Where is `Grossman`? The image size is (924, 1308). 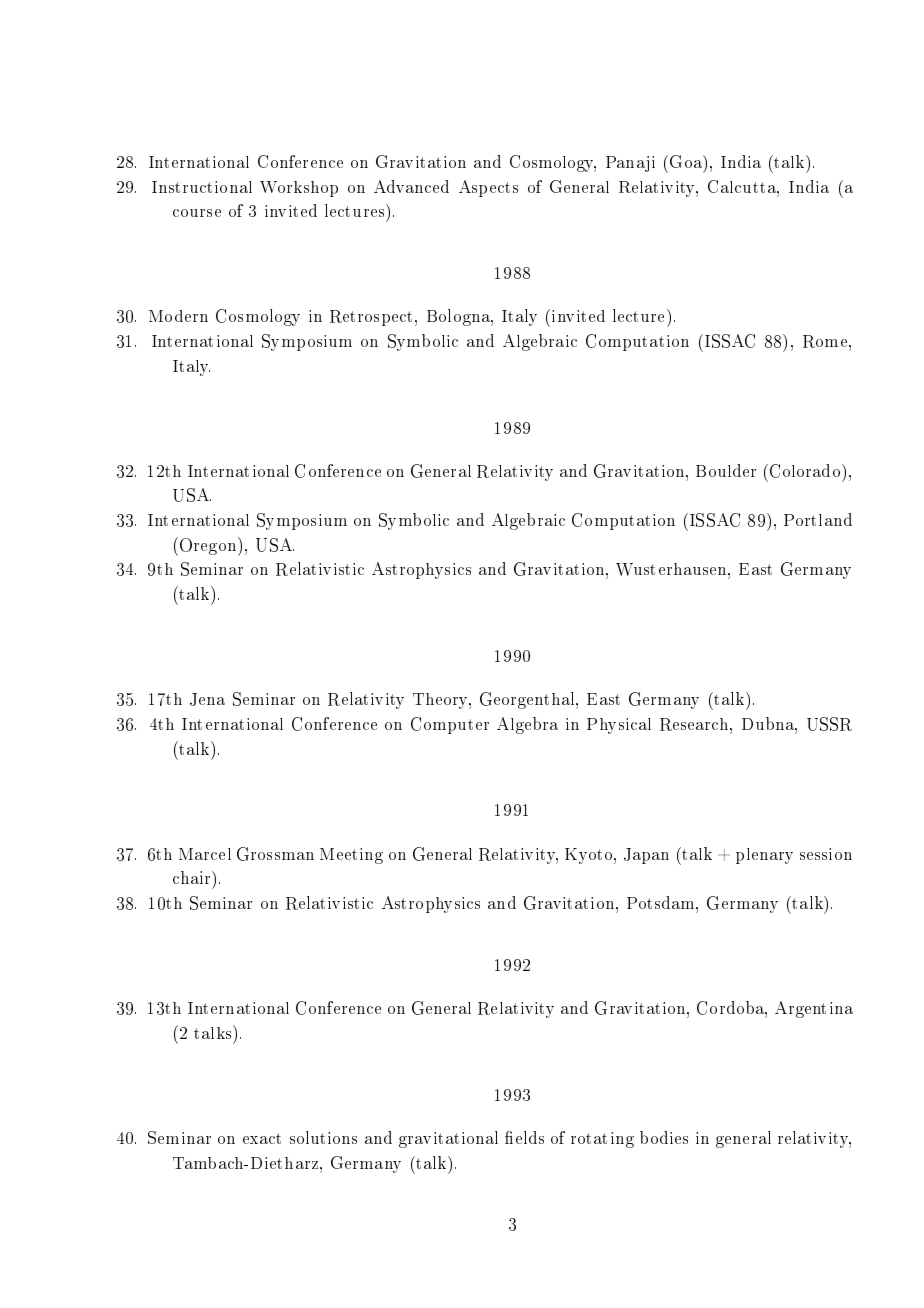
Grossman is located at coordinates (275, 854).
